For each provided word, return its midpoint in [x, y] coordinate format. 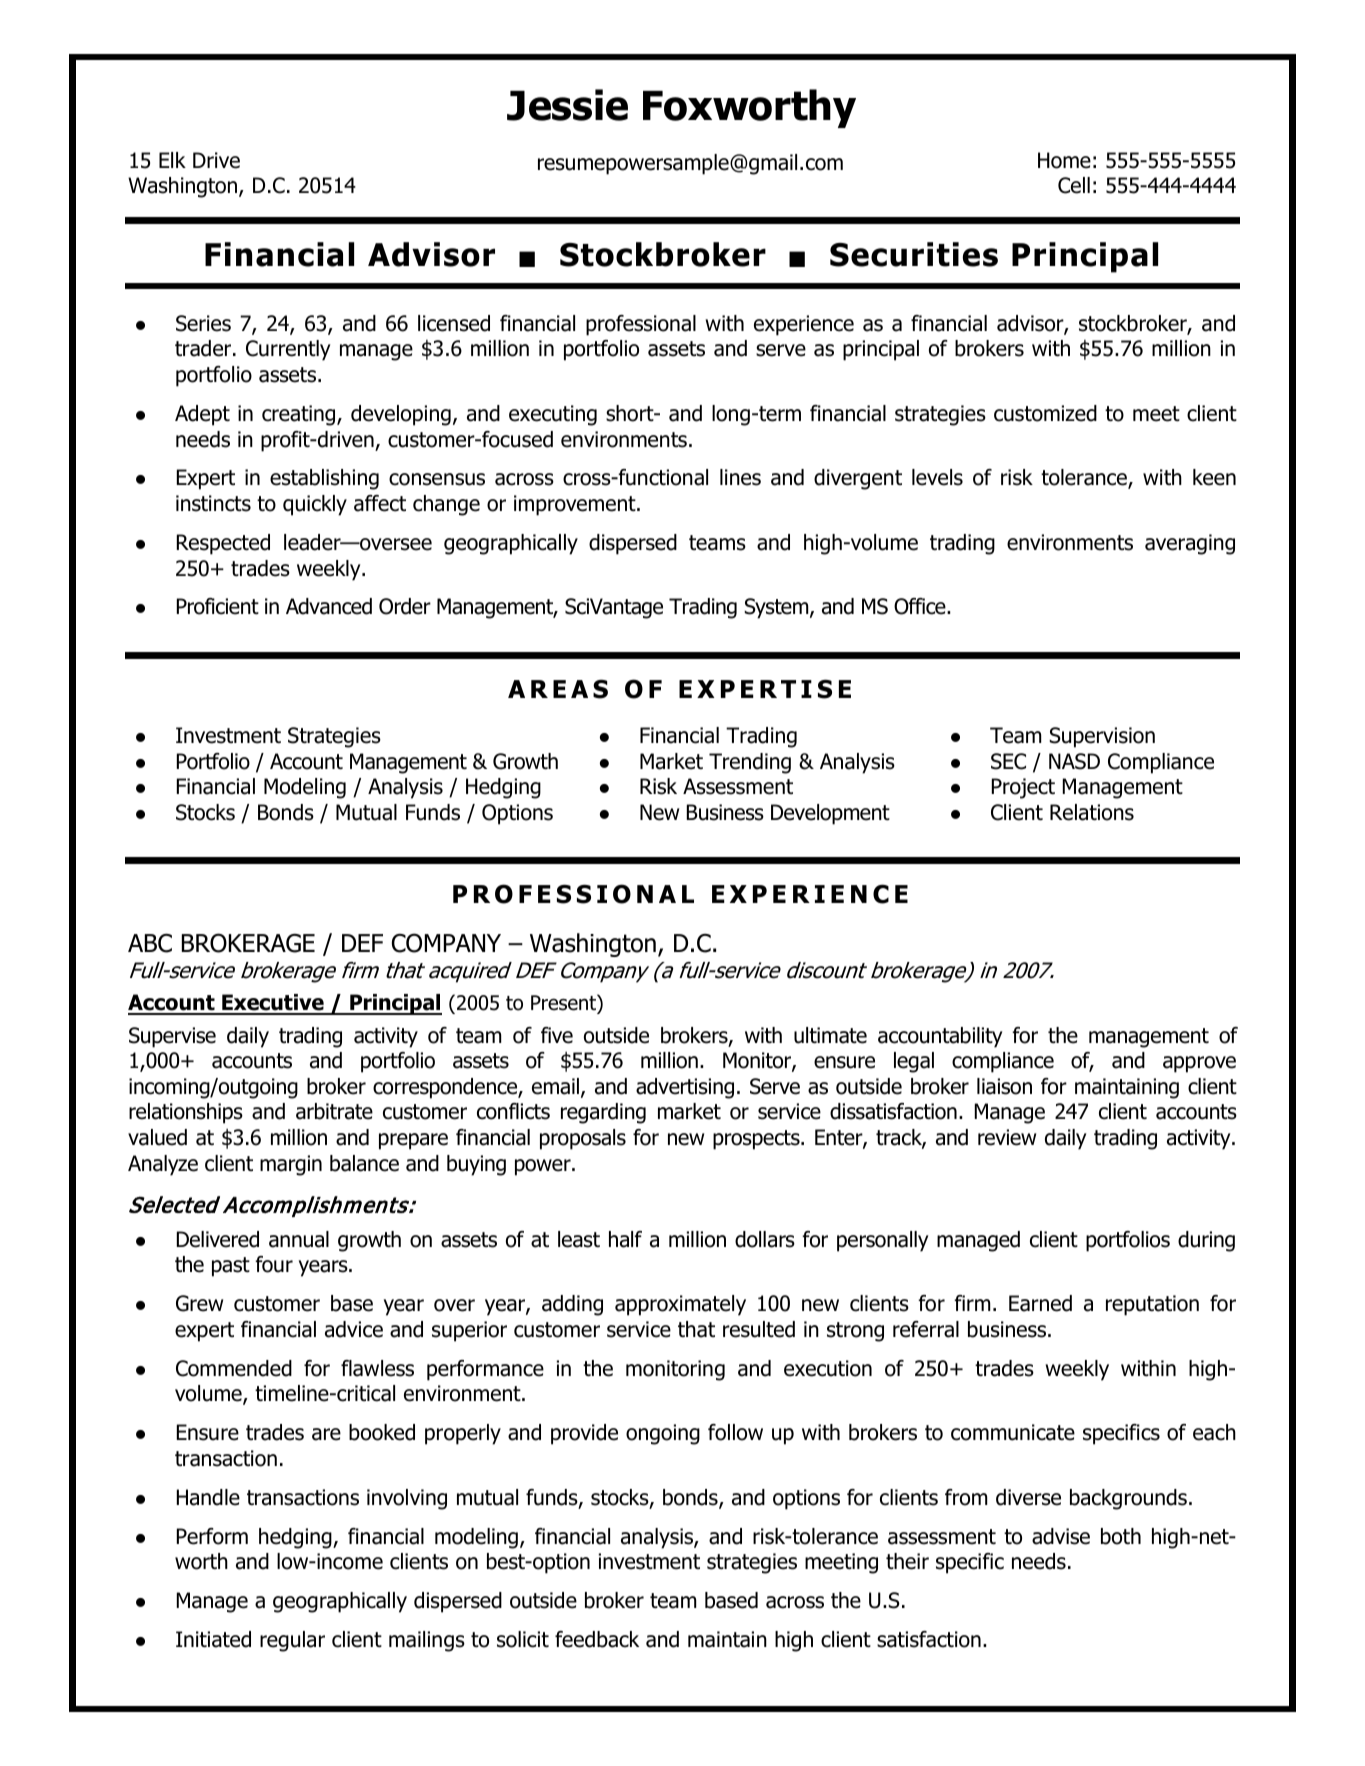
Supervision [1102, 737]
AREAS [558, 689]
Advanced [329, 606]
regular [292, 1641]
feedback [597, 1639]
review [1007, 1137]
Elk [172, 160]
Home [1064, 160]
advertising [685, 1088]
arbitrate [334, 1111]
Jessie [567, 105]
